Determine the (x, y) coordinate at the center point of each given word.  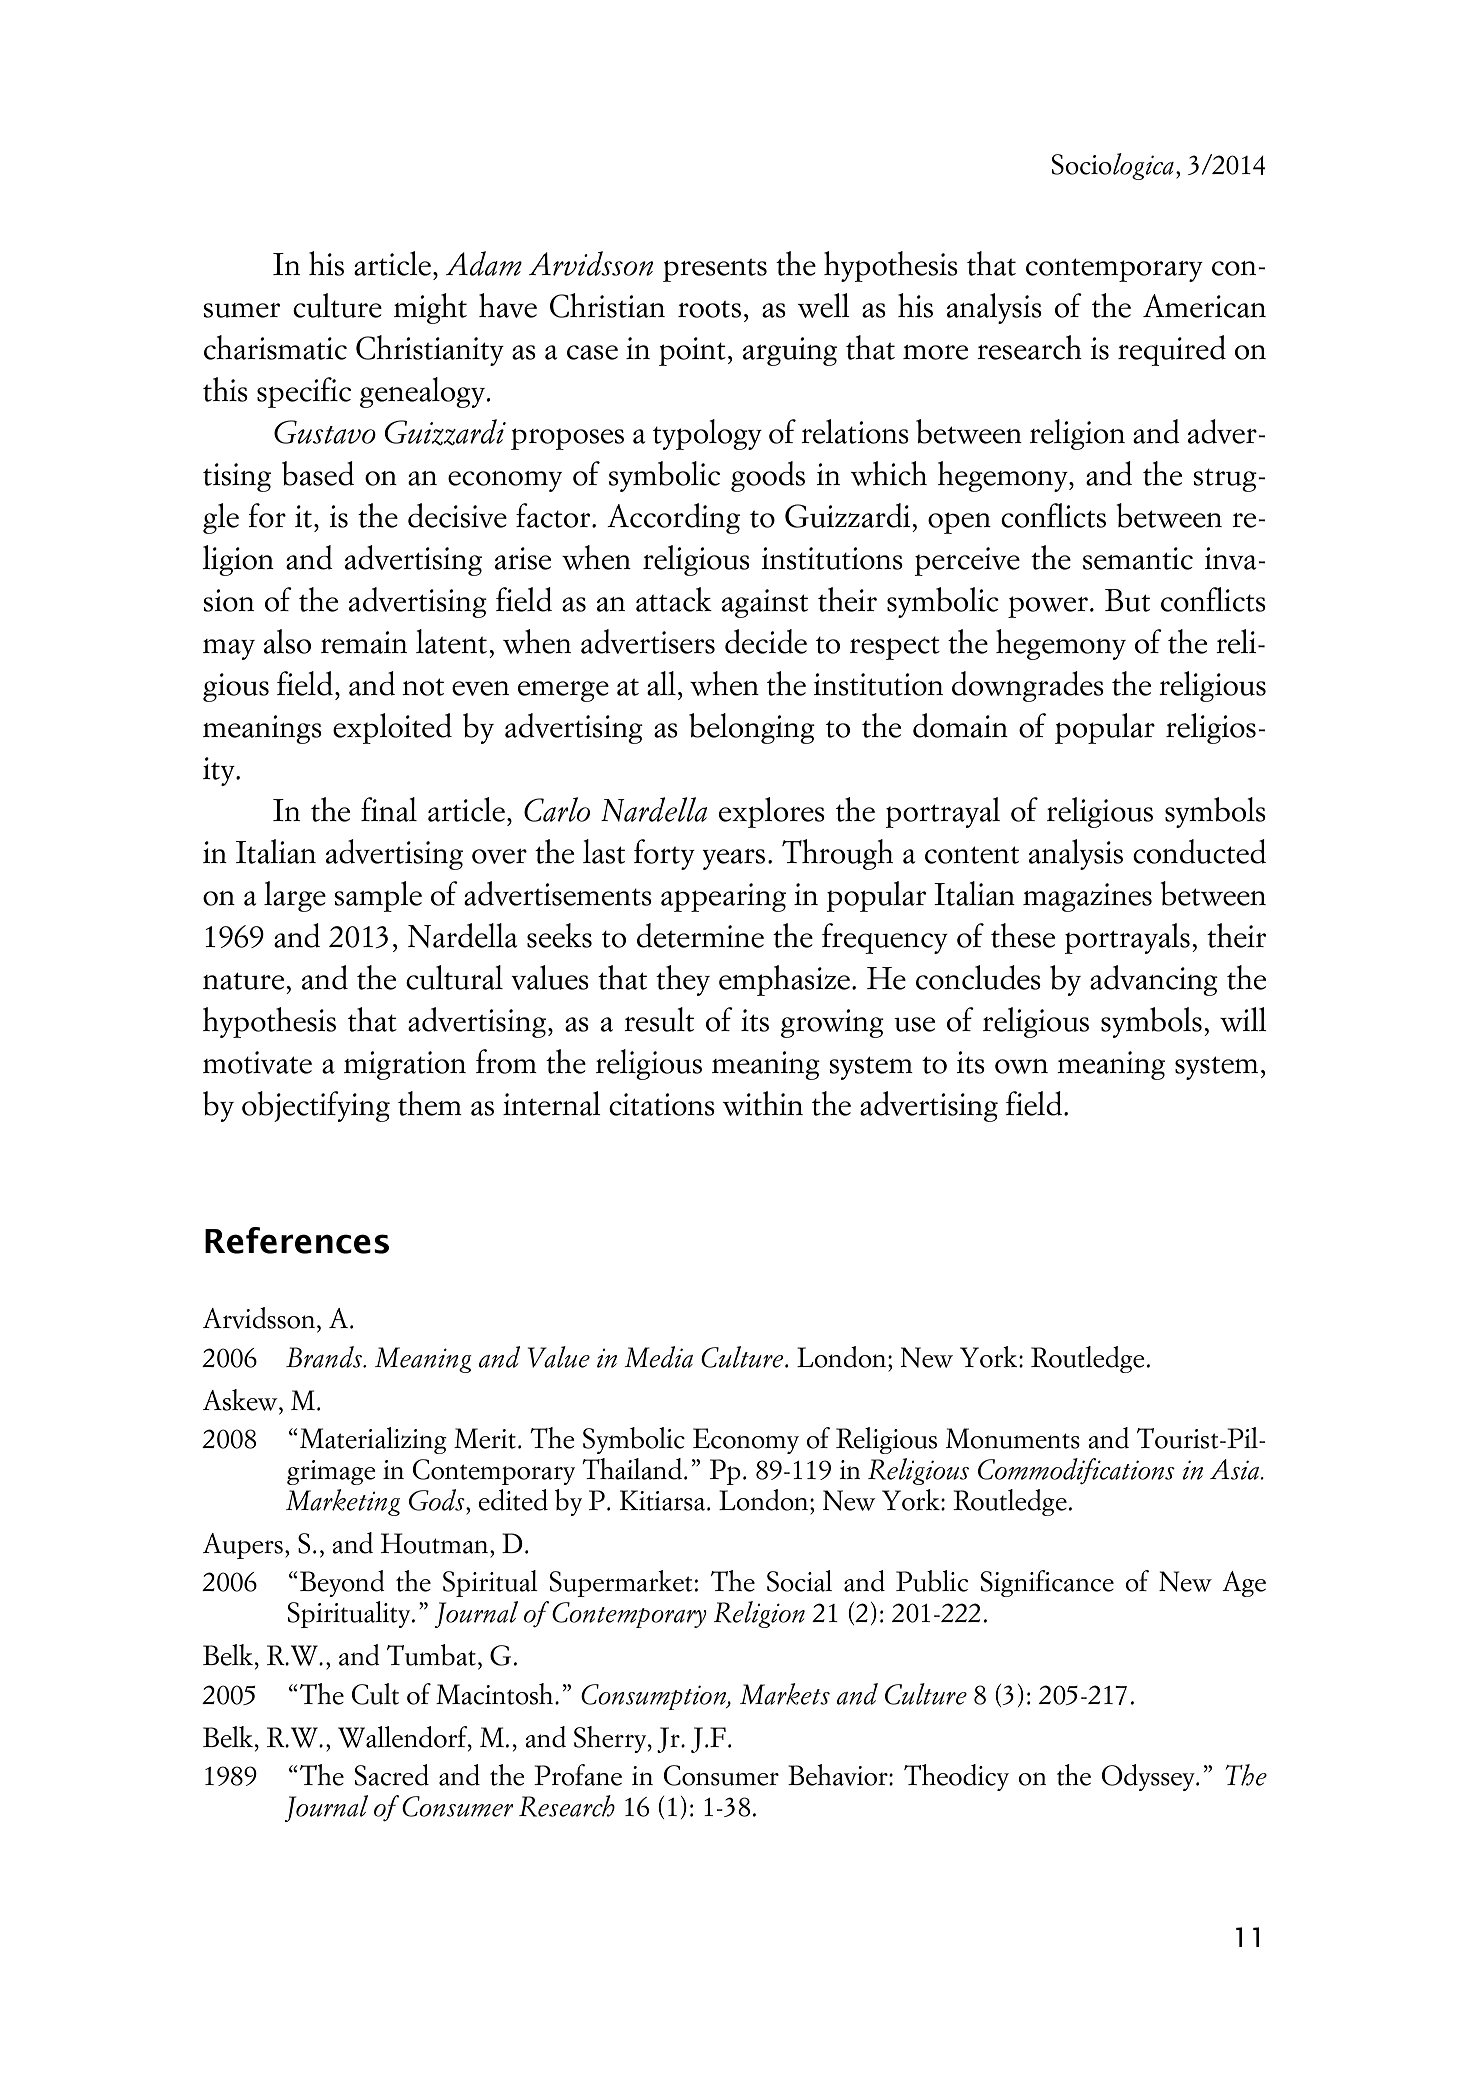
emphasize (784, 980)
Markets (785, 1694)
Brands (325, 1357)
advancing (1154, 980)
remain (364, 642)
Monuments (1013, 1438)
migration (405, 1065)
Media (658, 1357)
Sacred (392, 1775)
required (1172, 350)
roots (709, 309)
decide (766, 641)
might (430, 308)
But (1127, 600)
